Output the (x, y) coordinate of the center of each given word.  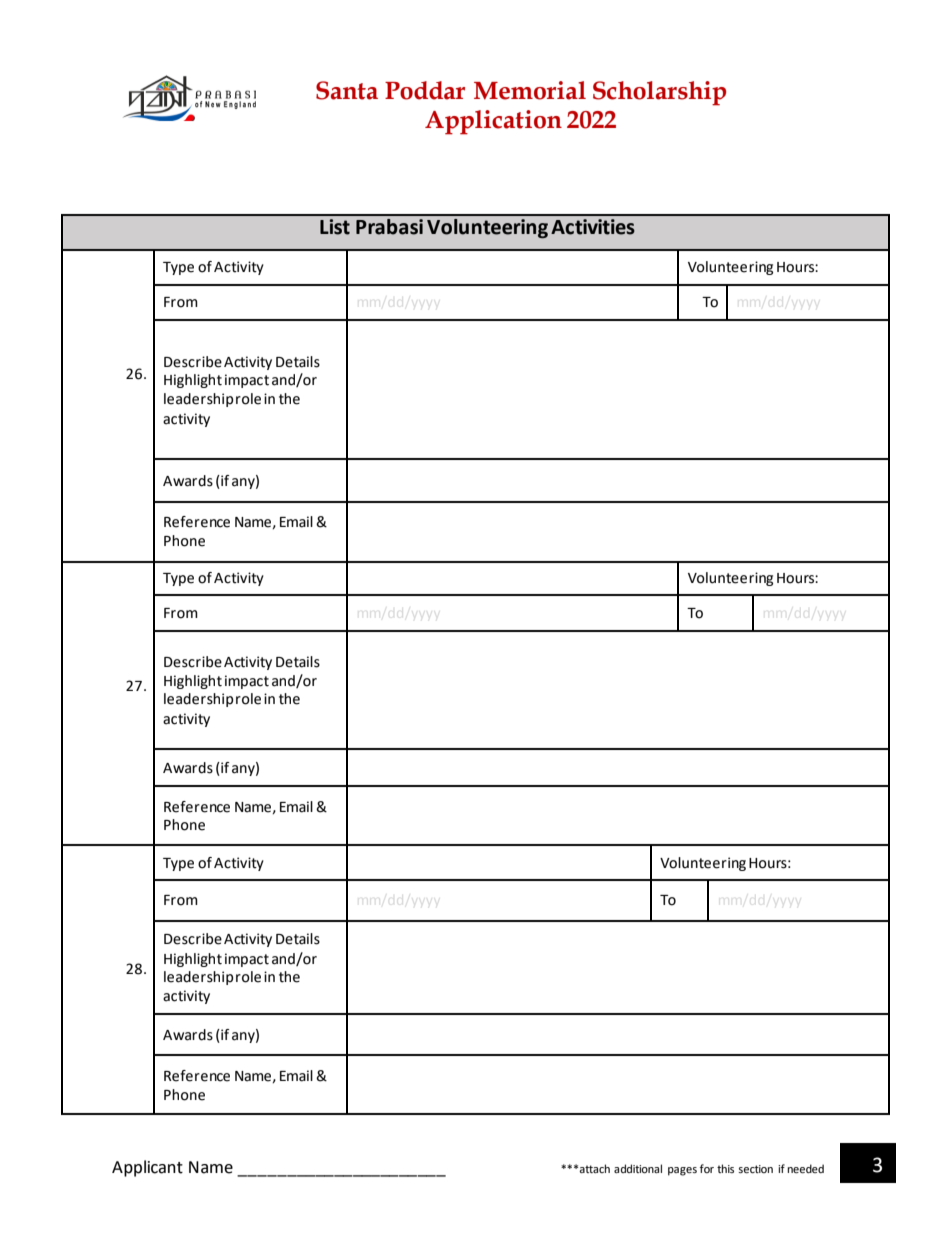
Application (493, 122)
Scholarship (659, 93)
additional (638, 1168)
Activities (593, 227)
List (335, 227)
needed (805, 1168)
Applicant (147, 1168)
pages (682, 1171)
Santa (347, 90)
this (725, 1168)
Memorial (530, 90)
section (755, 1169)
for (707, 1168)
